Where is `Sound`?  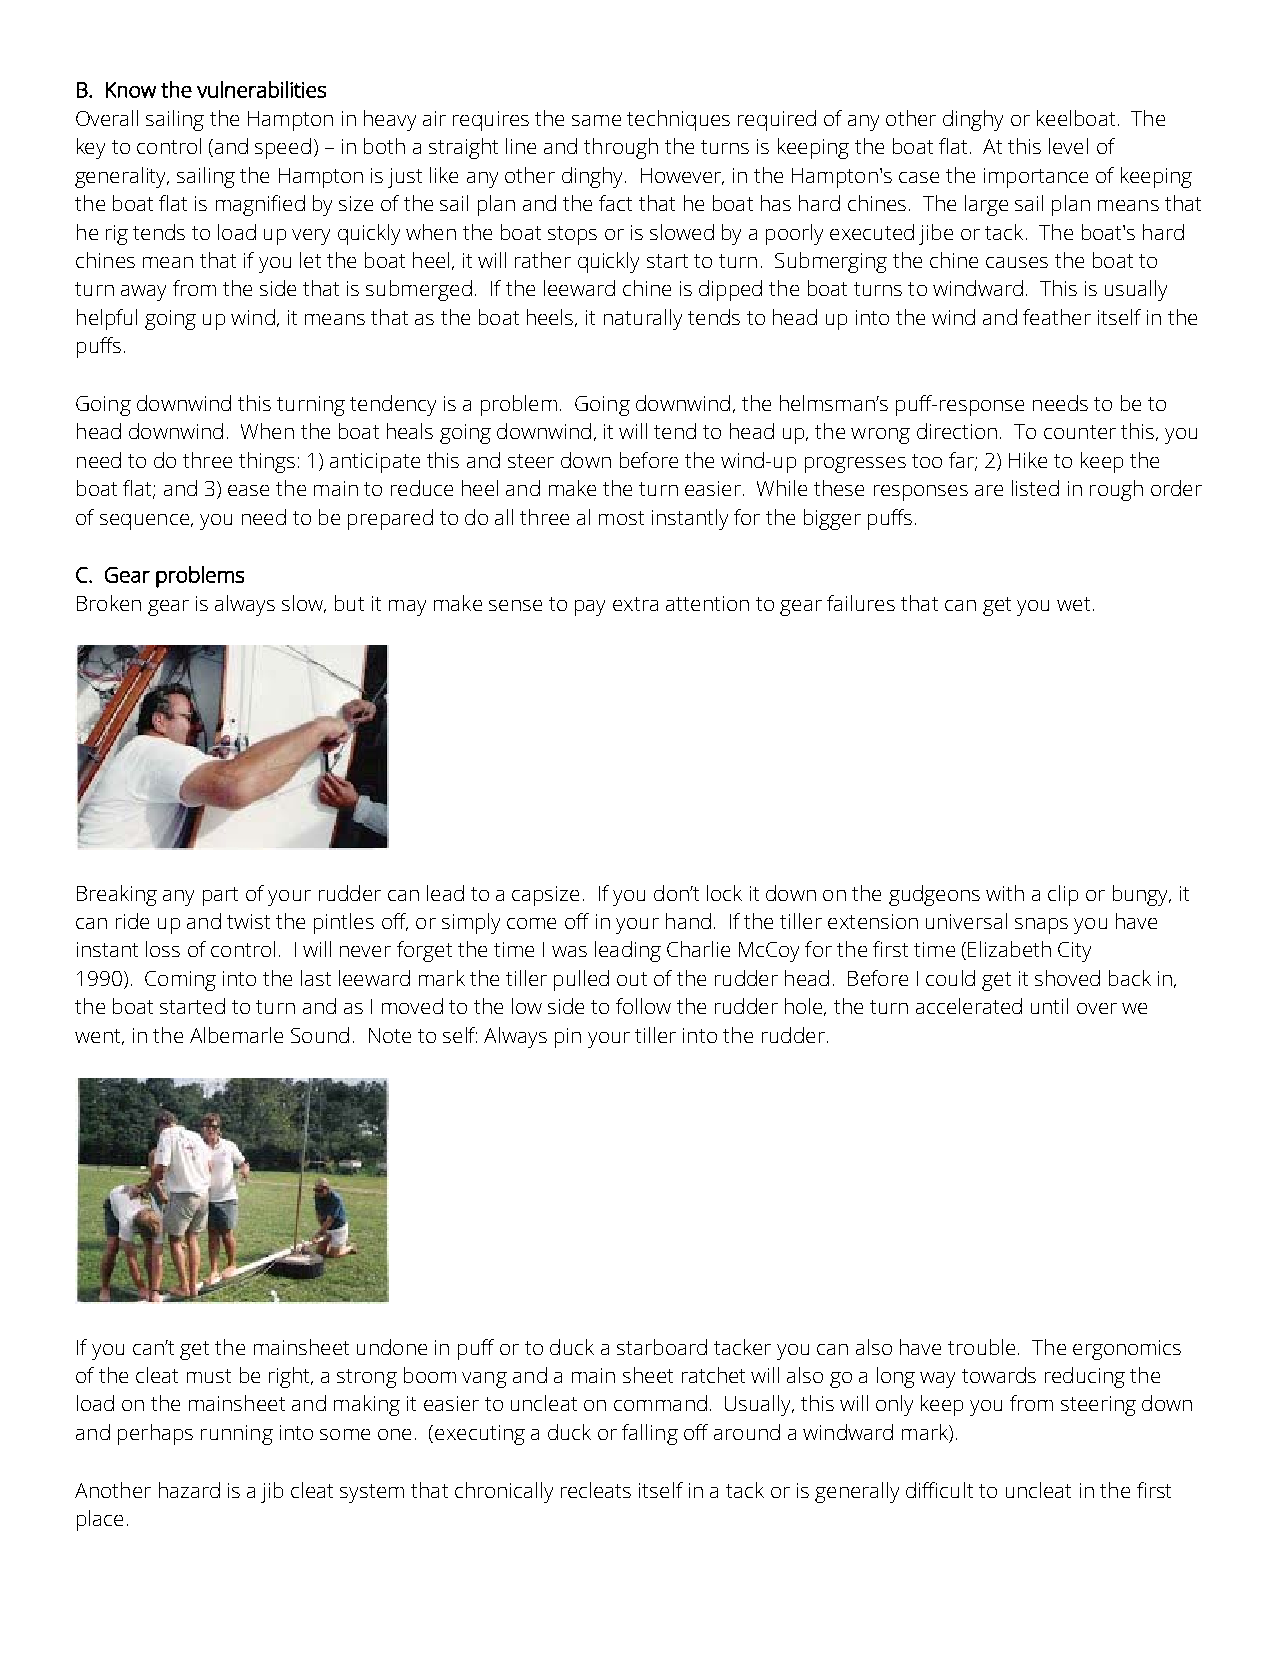 Sound is located at coordinates (320, 1035).
